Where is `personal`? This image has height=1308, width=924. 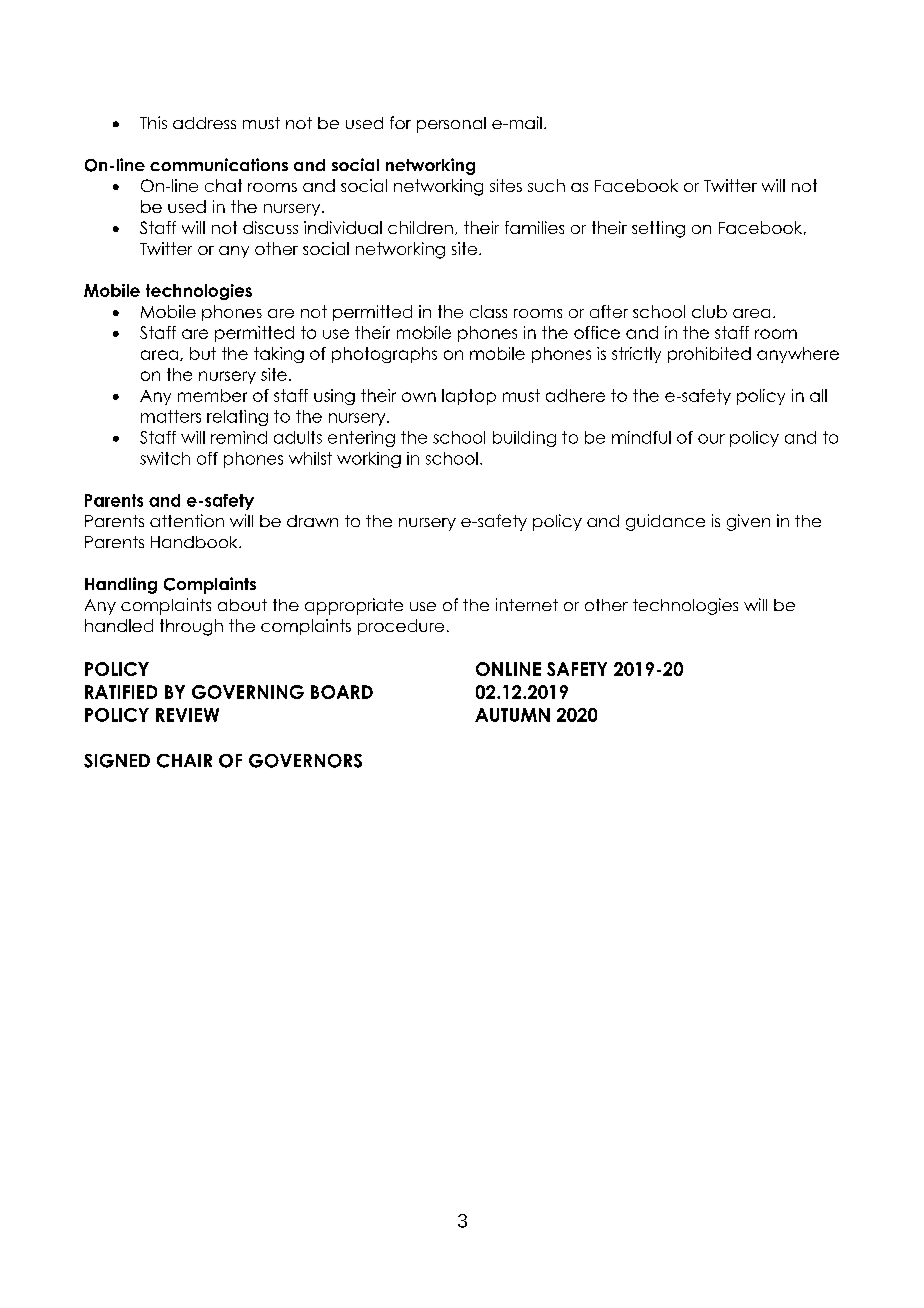
personal is located at coordinates (451, 125).
